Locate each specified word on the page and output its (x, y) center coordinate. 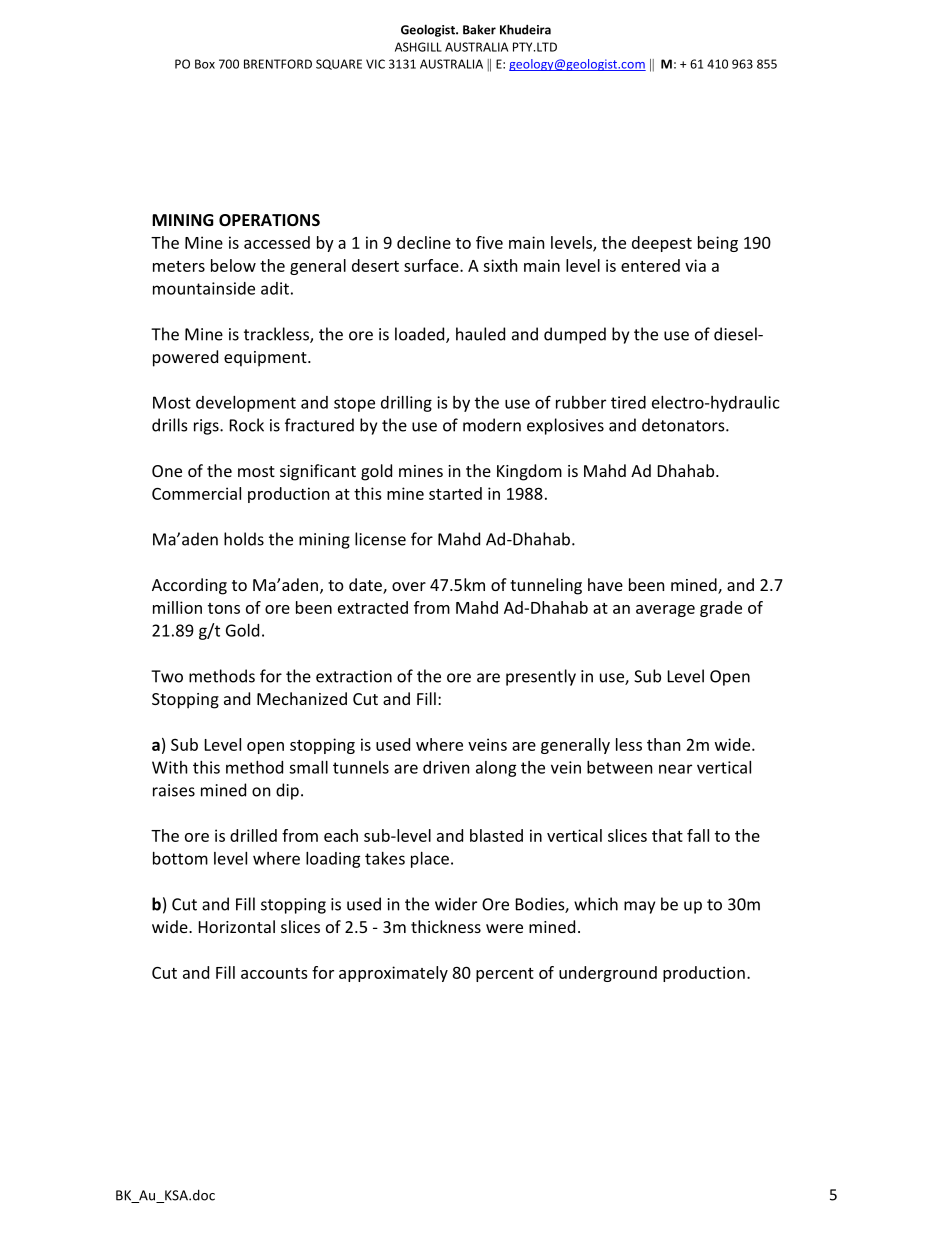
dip (287, 791)
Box (205, 64)
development (246, 404)
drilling (406, 404)
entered (650, 265)
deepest (662, 244)
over (409, 586)
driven (446, 767)
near (675, 769)
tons (224, 608)
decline (424, 242)
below (233, 265)
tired (628, 402)
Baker (479, 29)
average (665, 611)
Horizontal (237, 926)
